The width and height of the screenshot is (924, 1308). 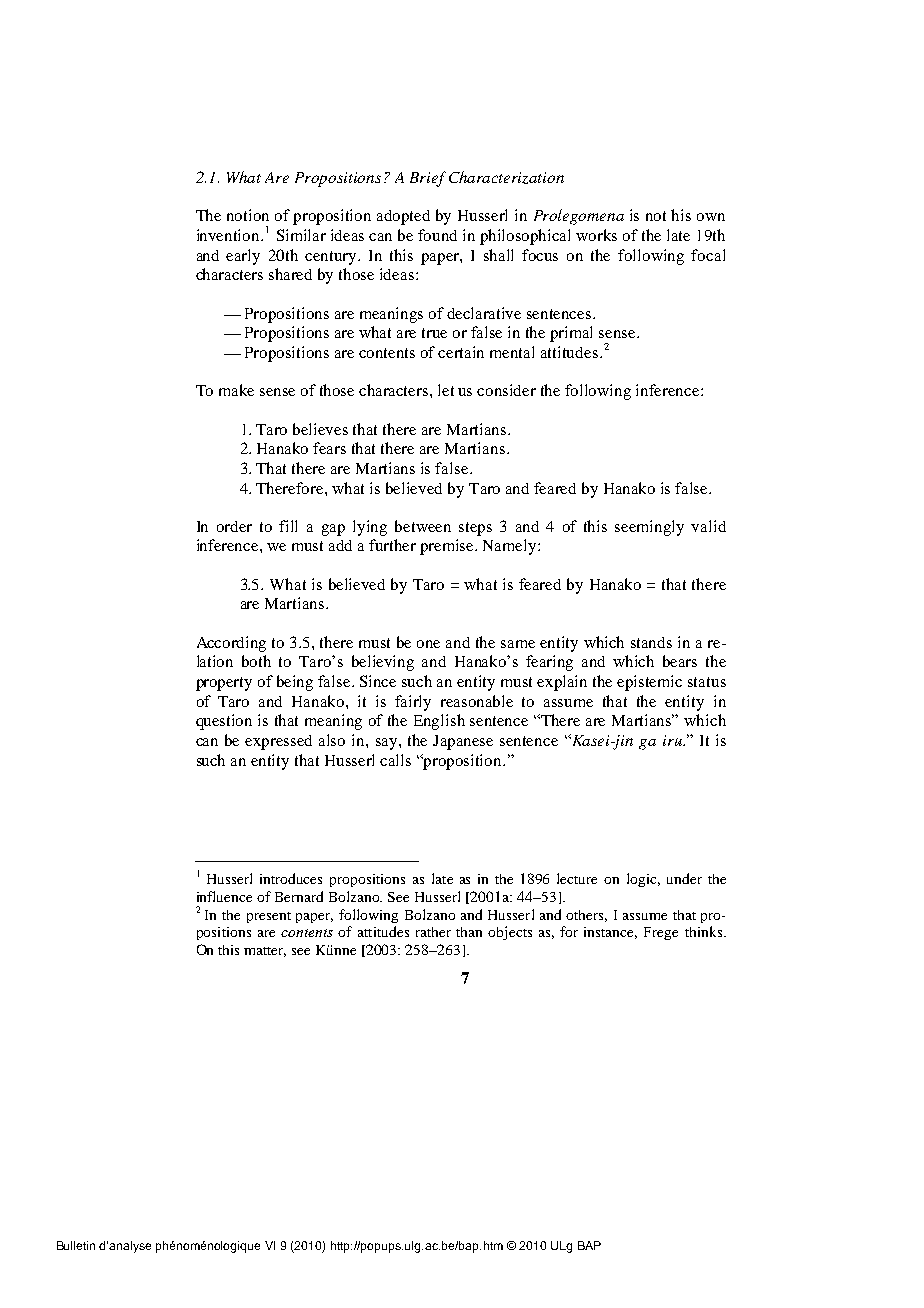 I want to click on Frege, so click(x=661, y=933).
